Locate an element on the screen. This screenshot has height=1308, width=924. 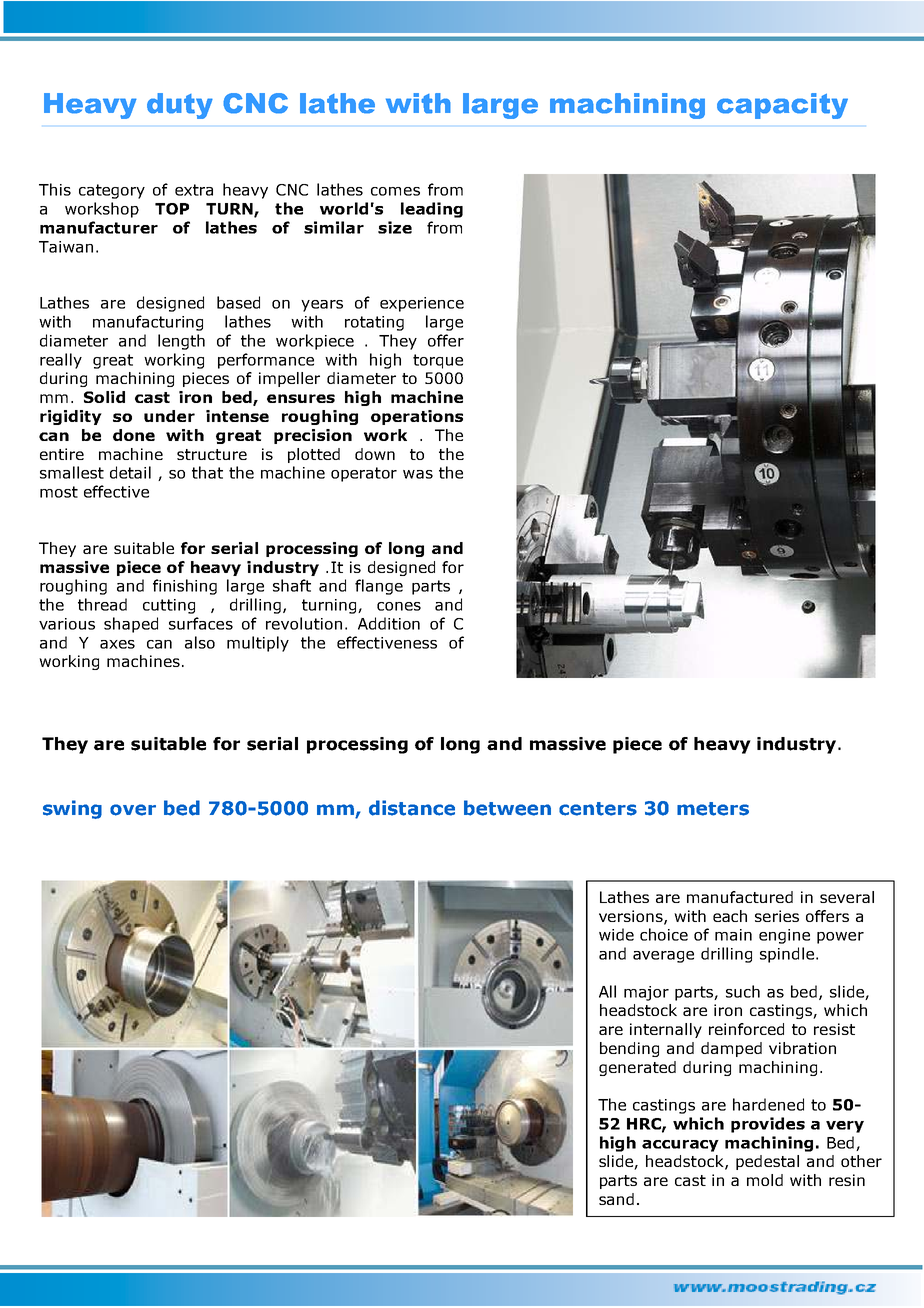
operations is located at coordinates (417, 417).
